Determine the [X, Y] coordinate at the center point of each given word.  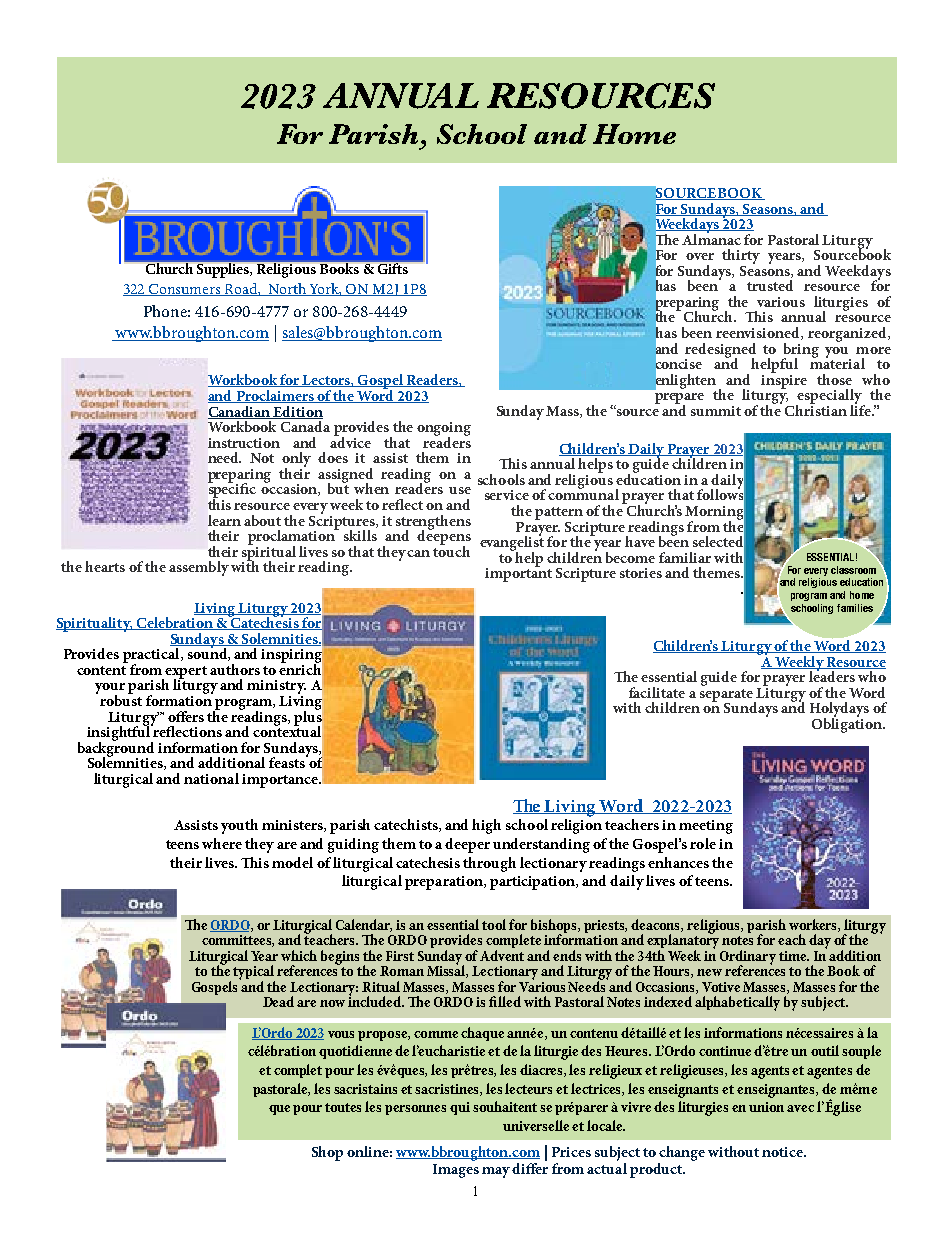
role [703, 843]
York [325, 289]
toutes [343, 1107]
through [489, 864]
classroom [853, 570]
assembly [199, 568]
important [518, 574]
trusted [770, 285]
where [222, 843]
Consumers [185, 290]
